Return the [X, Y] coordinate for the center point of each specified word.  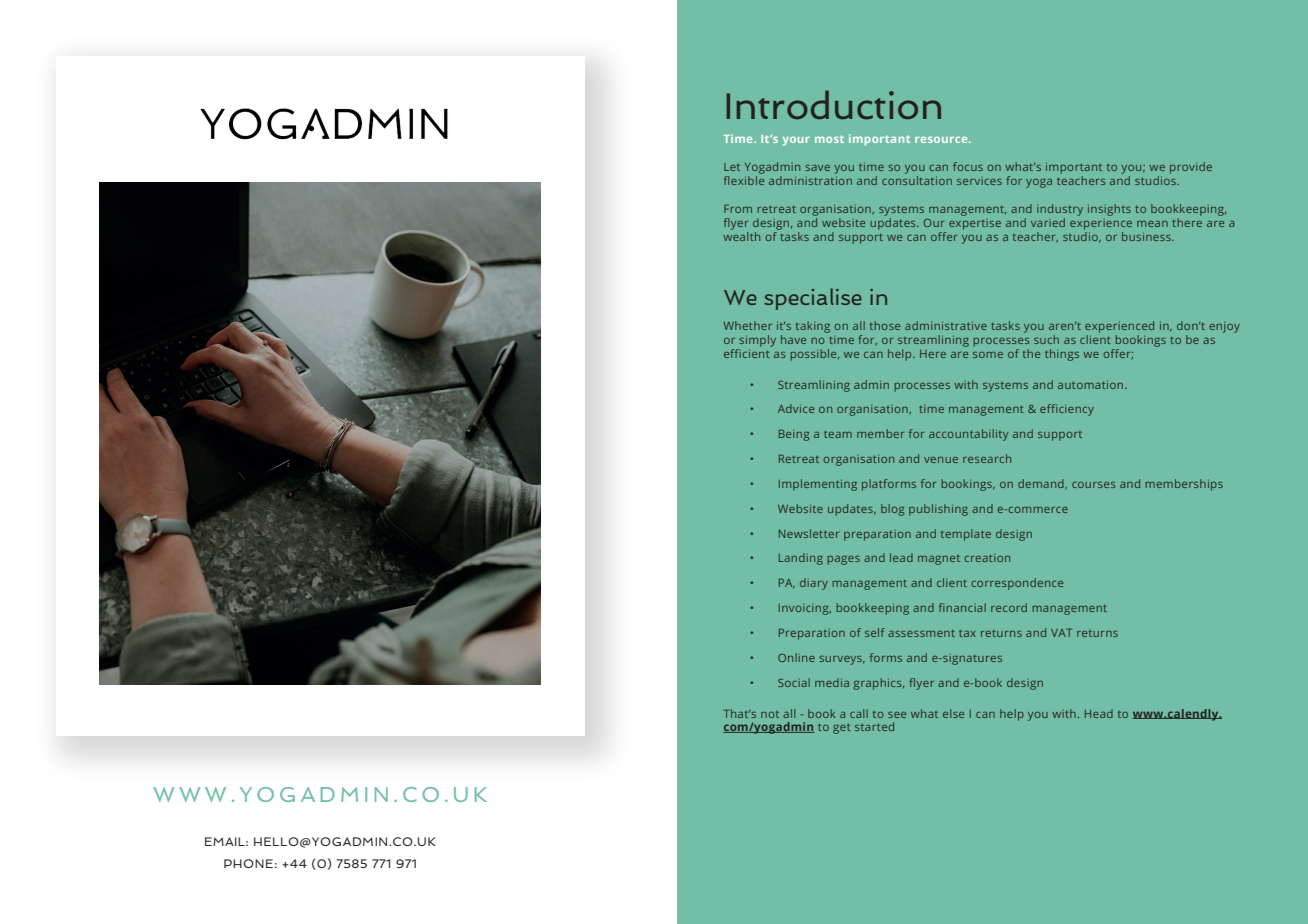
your [796, 141]
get [841, 729]
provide [1191, 168]
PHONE [248, 863]
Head [1099, 713]
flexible [744, 180]
